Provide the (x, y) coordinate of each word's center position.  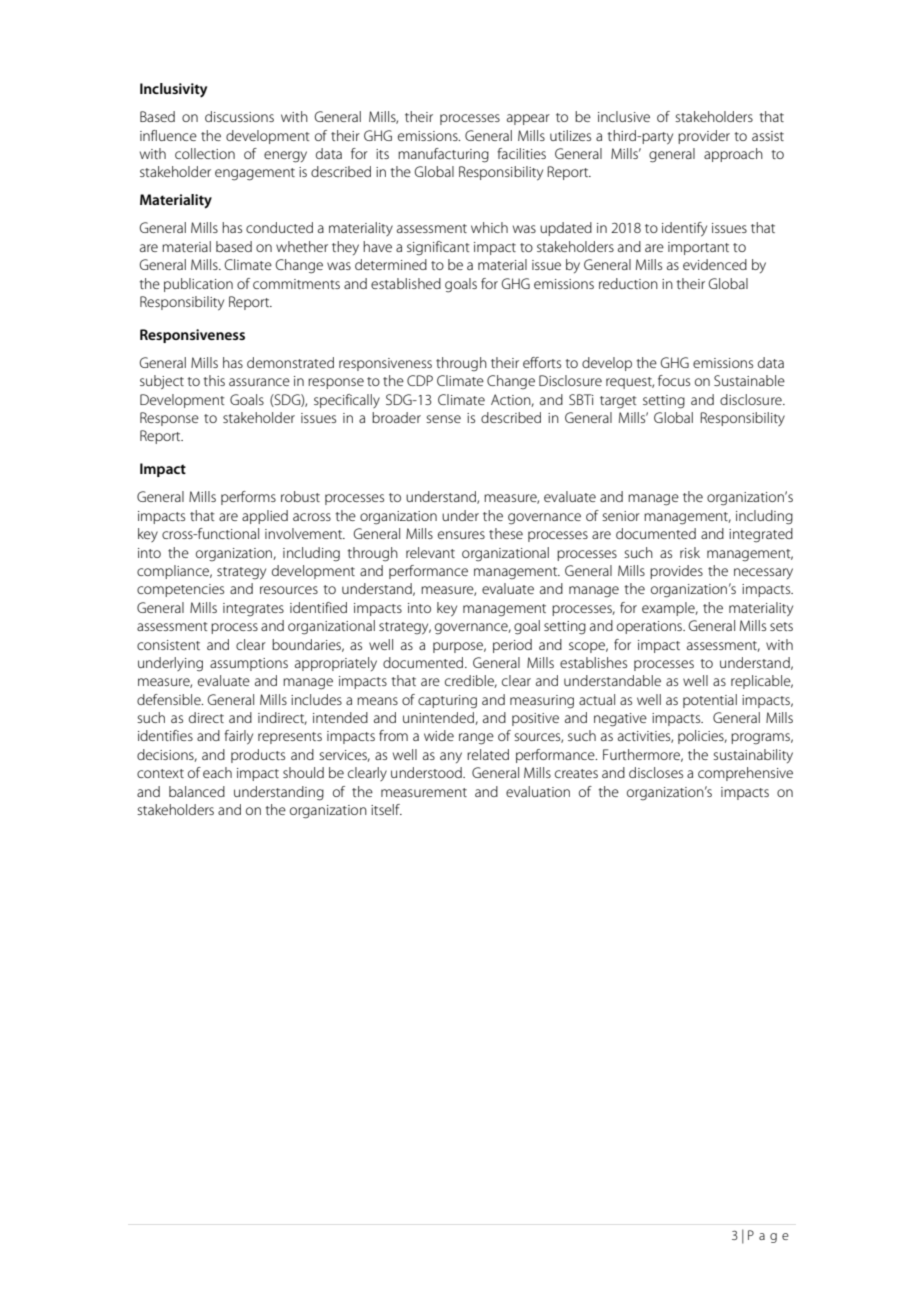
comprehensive (745, 774)
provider (704, 137)
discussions (239, 116)
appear (528, 119)
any (451, 757)
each (217, 772)
